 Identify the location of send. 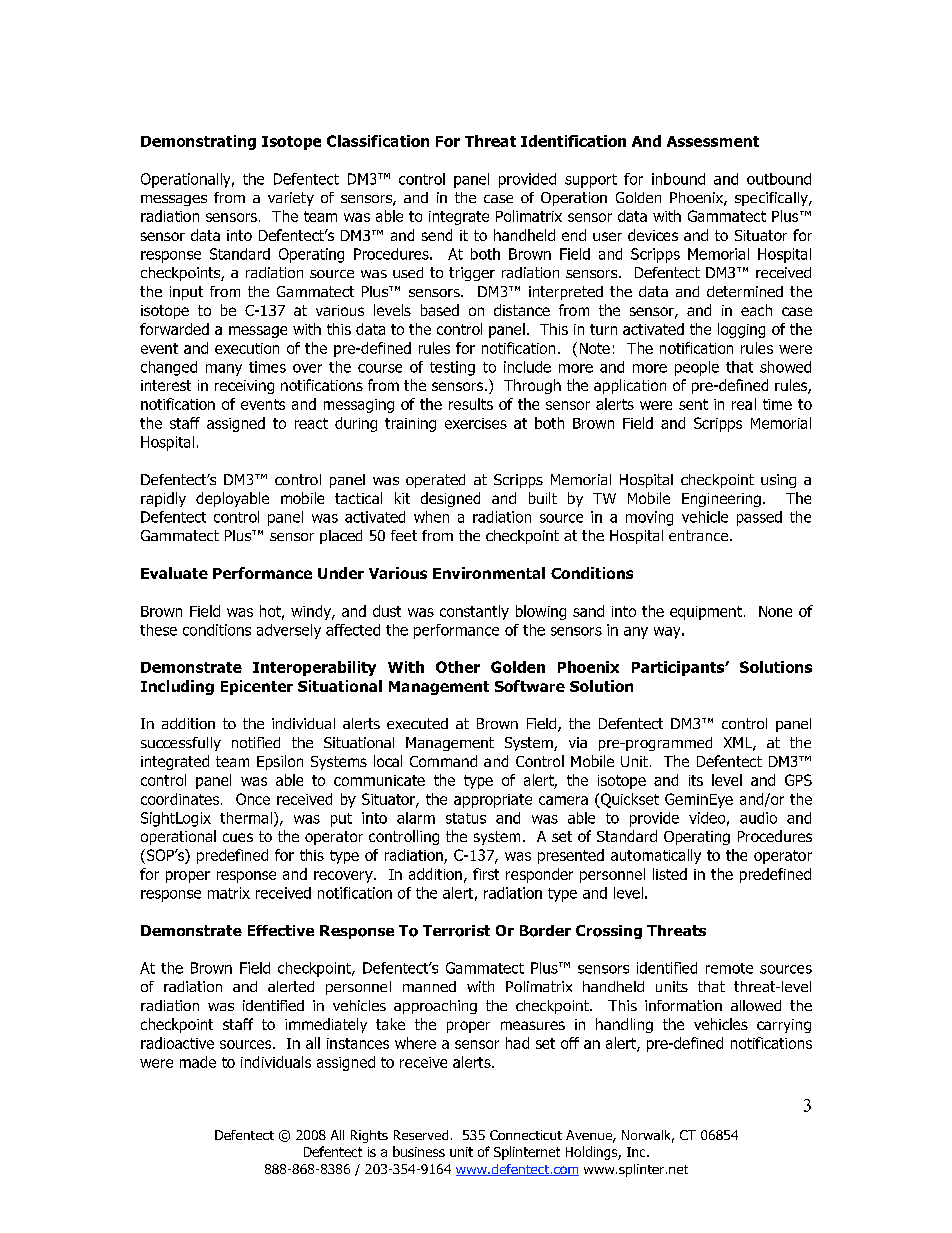
(437, 235).
